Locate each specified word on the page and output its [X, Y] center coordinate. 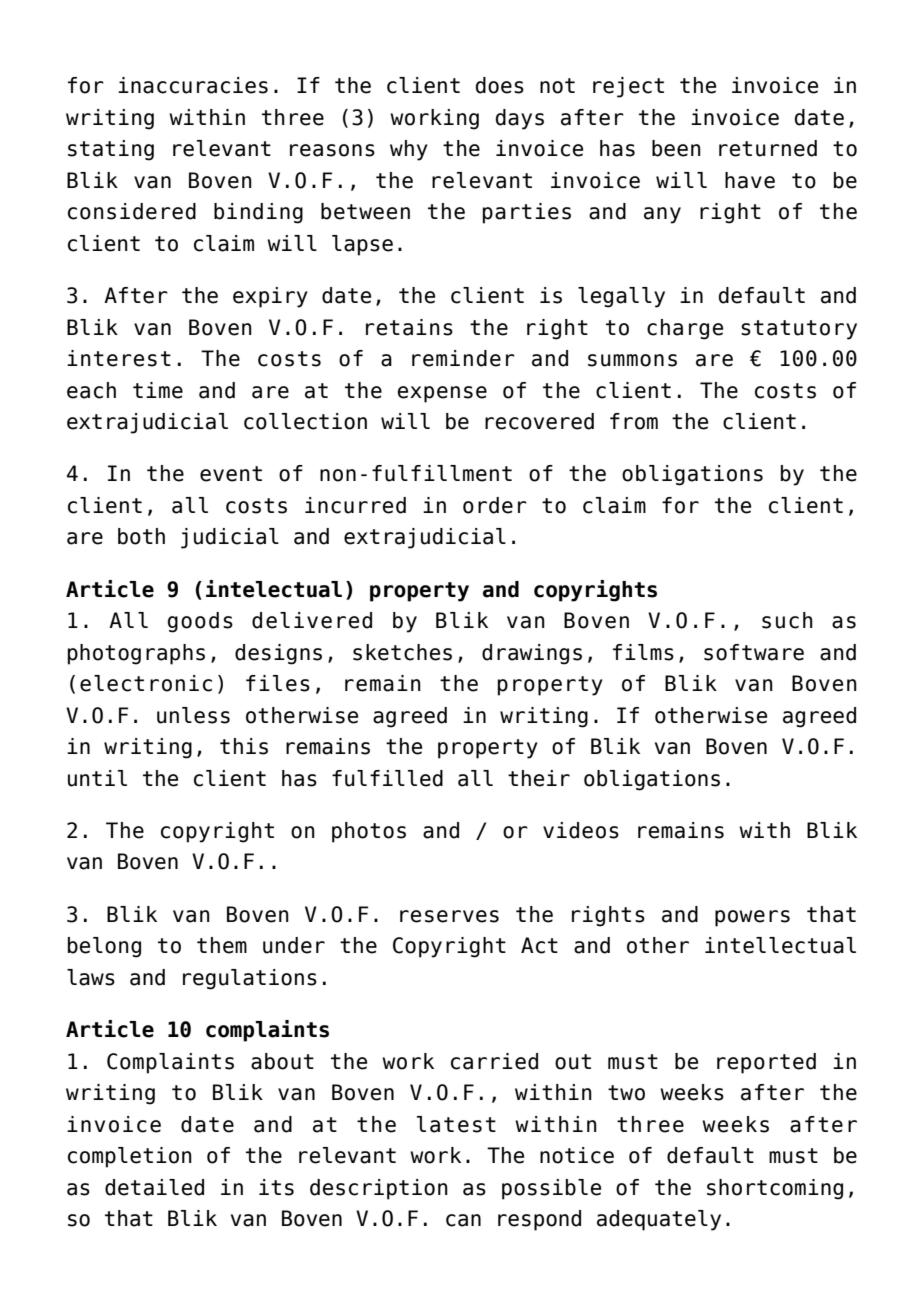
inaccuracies [193, 85]
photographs [136, 654]
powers [752, 918]
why [409, 150]
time [158, 390]
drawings [532, 654]
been [676, 148]
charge [685, 329]
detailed [154, 1187]
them [222, 945]
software [754, 652]
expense [442, 394]
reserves [449, 916]
